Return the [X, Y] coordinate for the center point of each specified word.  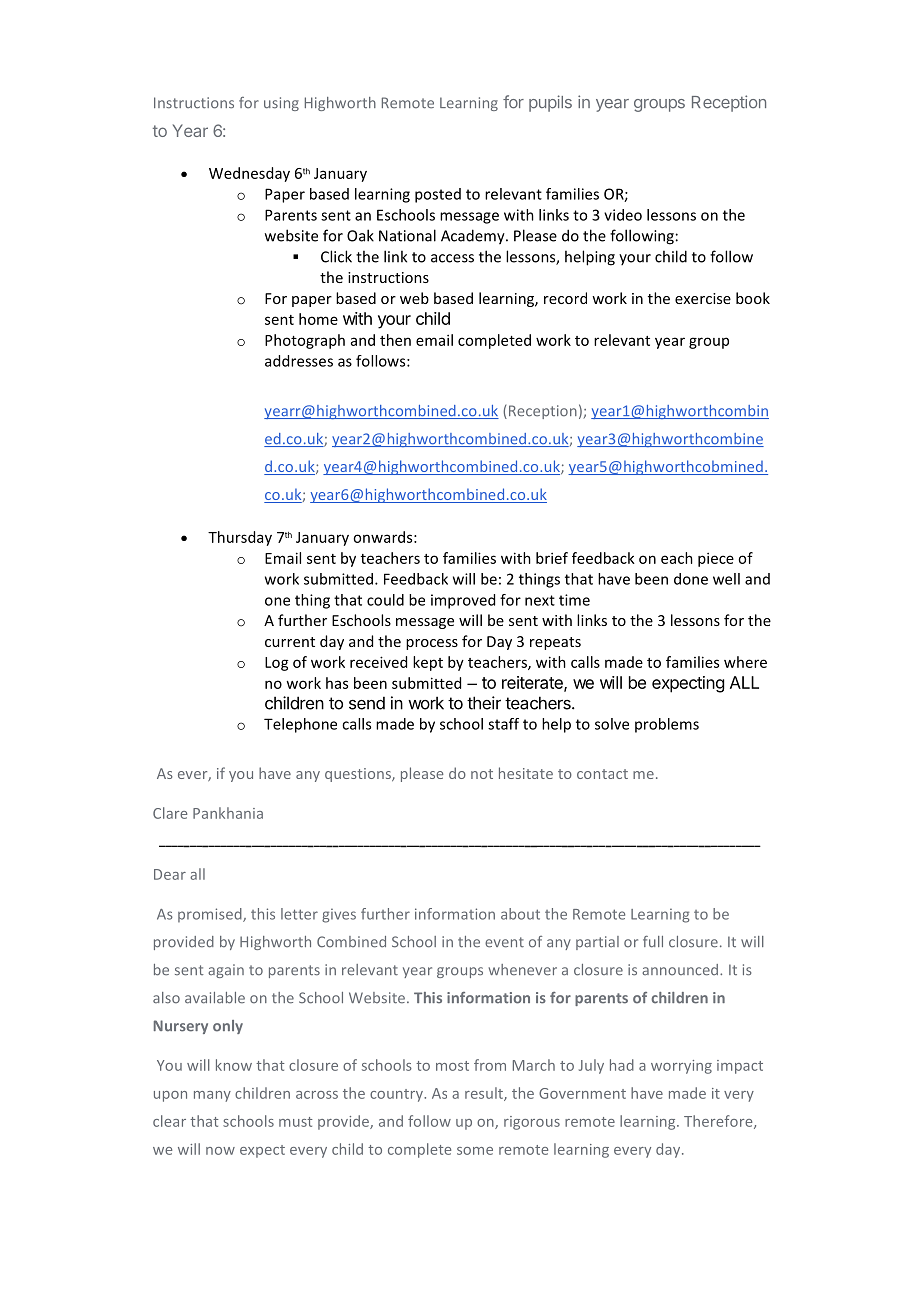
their [484, 703]
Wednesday [249, 174]
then [395, 340]
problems [667, 725]
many [212, 1096]
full [653, 941]
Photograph [305, 341]
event [504, 942]
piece [716, 559]
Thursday [240, 538]
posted [438, 195]
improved [463, 601]
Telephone [300, 725]
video [623, 215]
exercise [703, 298]
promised [211, 915]
